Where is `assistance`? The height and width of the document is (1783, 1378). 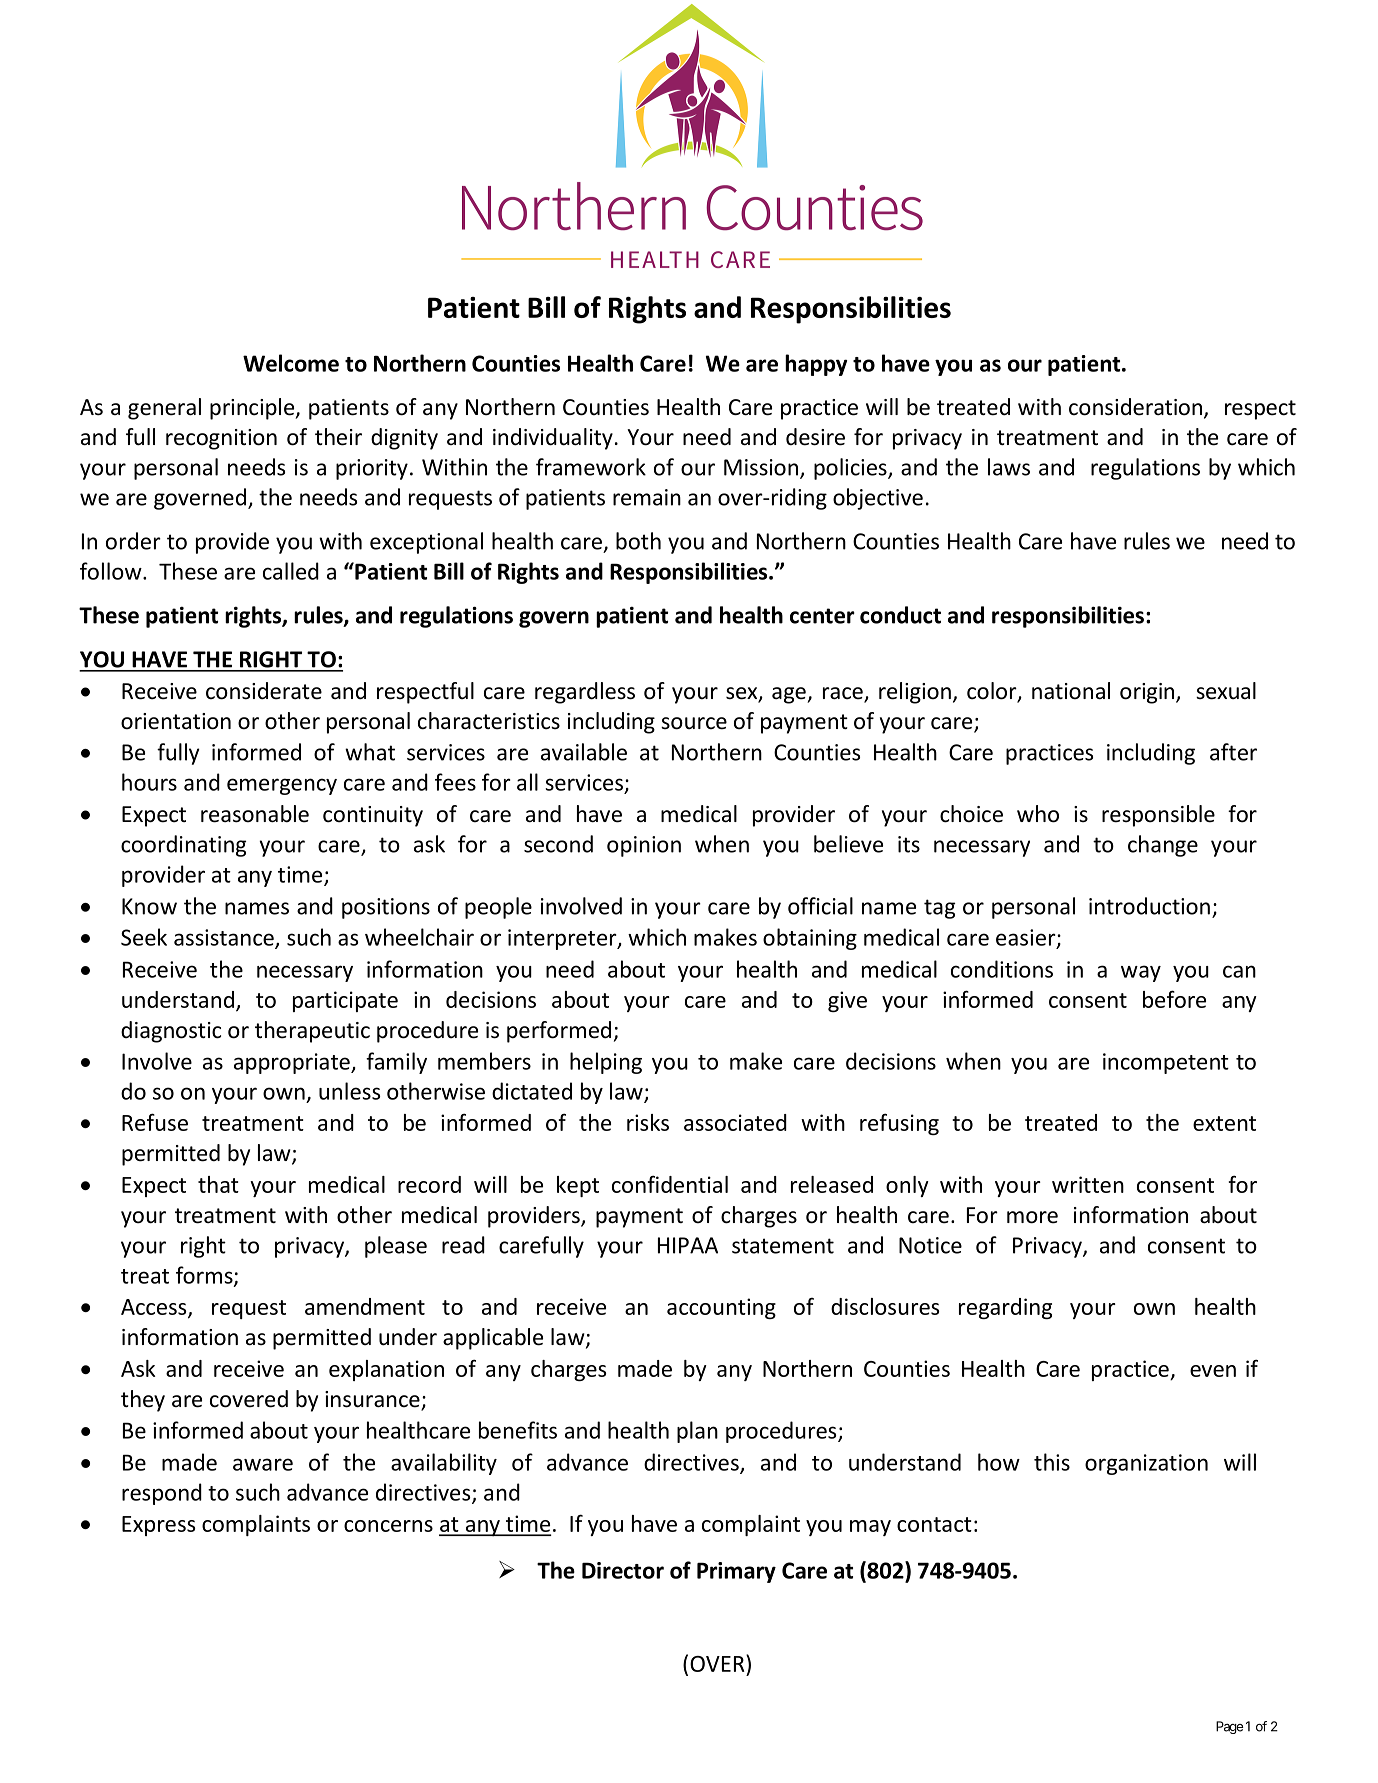 assistance is located at coordinates (225, 938).
